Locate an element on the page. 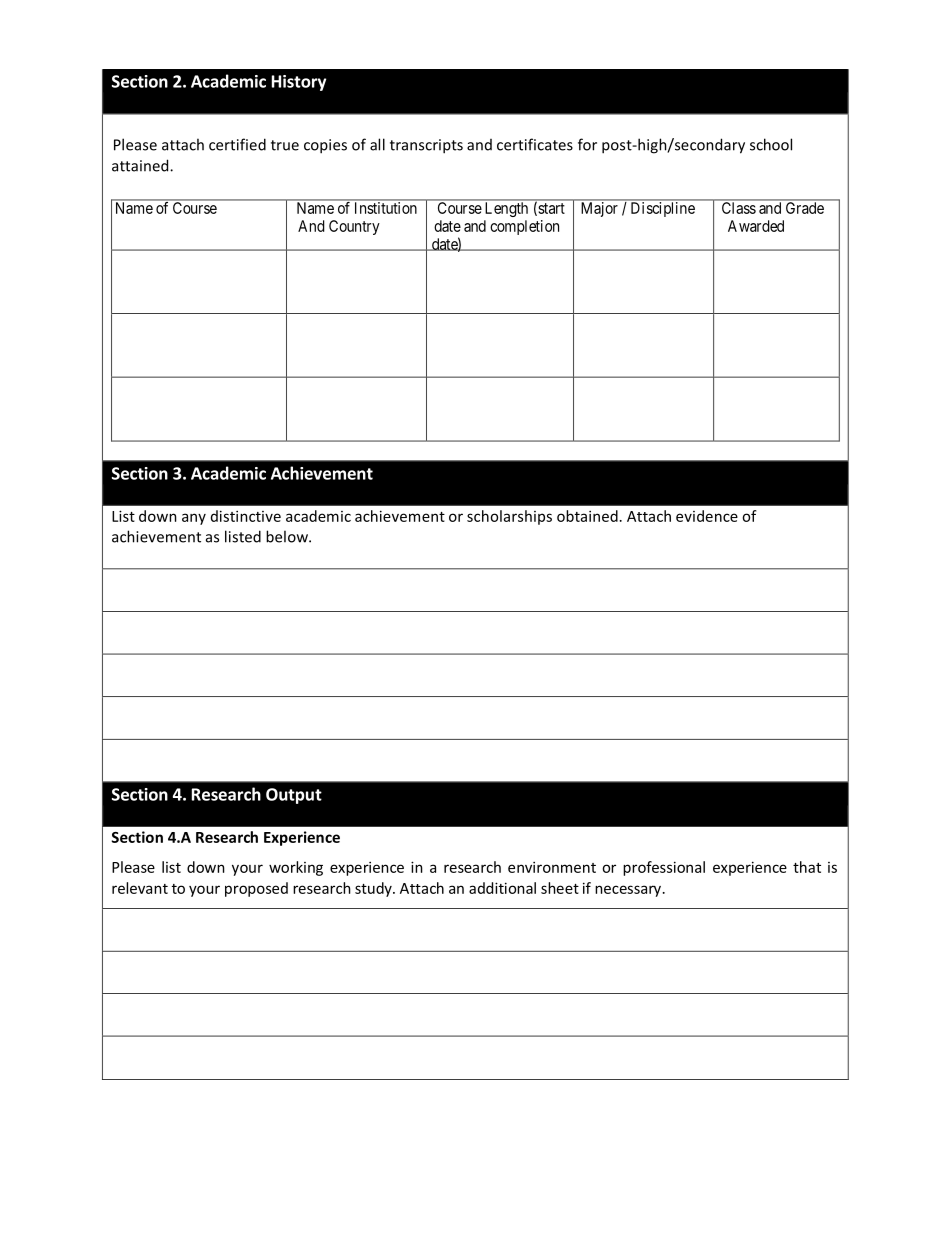 The width and height of the page is (952, 1233). Country is located at coordinates (354, 227).
